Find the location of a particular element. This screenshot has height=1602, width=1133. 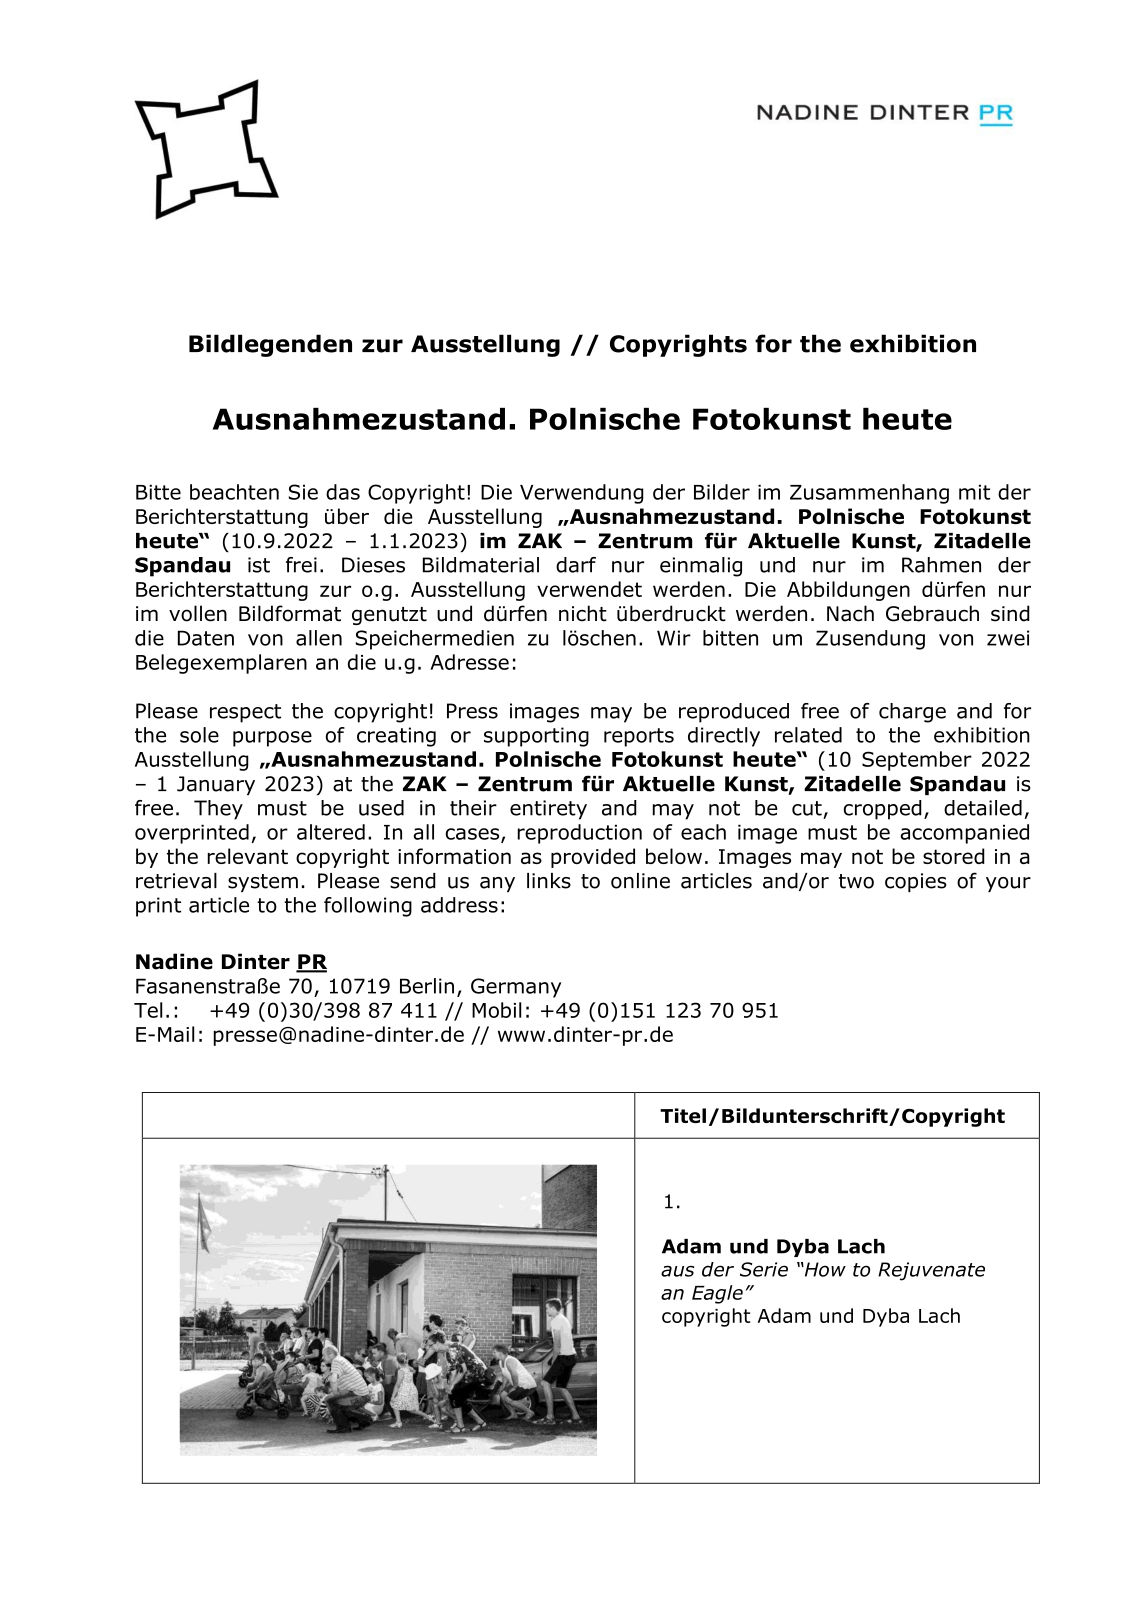

Sie is located at coordinates (303, 492).
